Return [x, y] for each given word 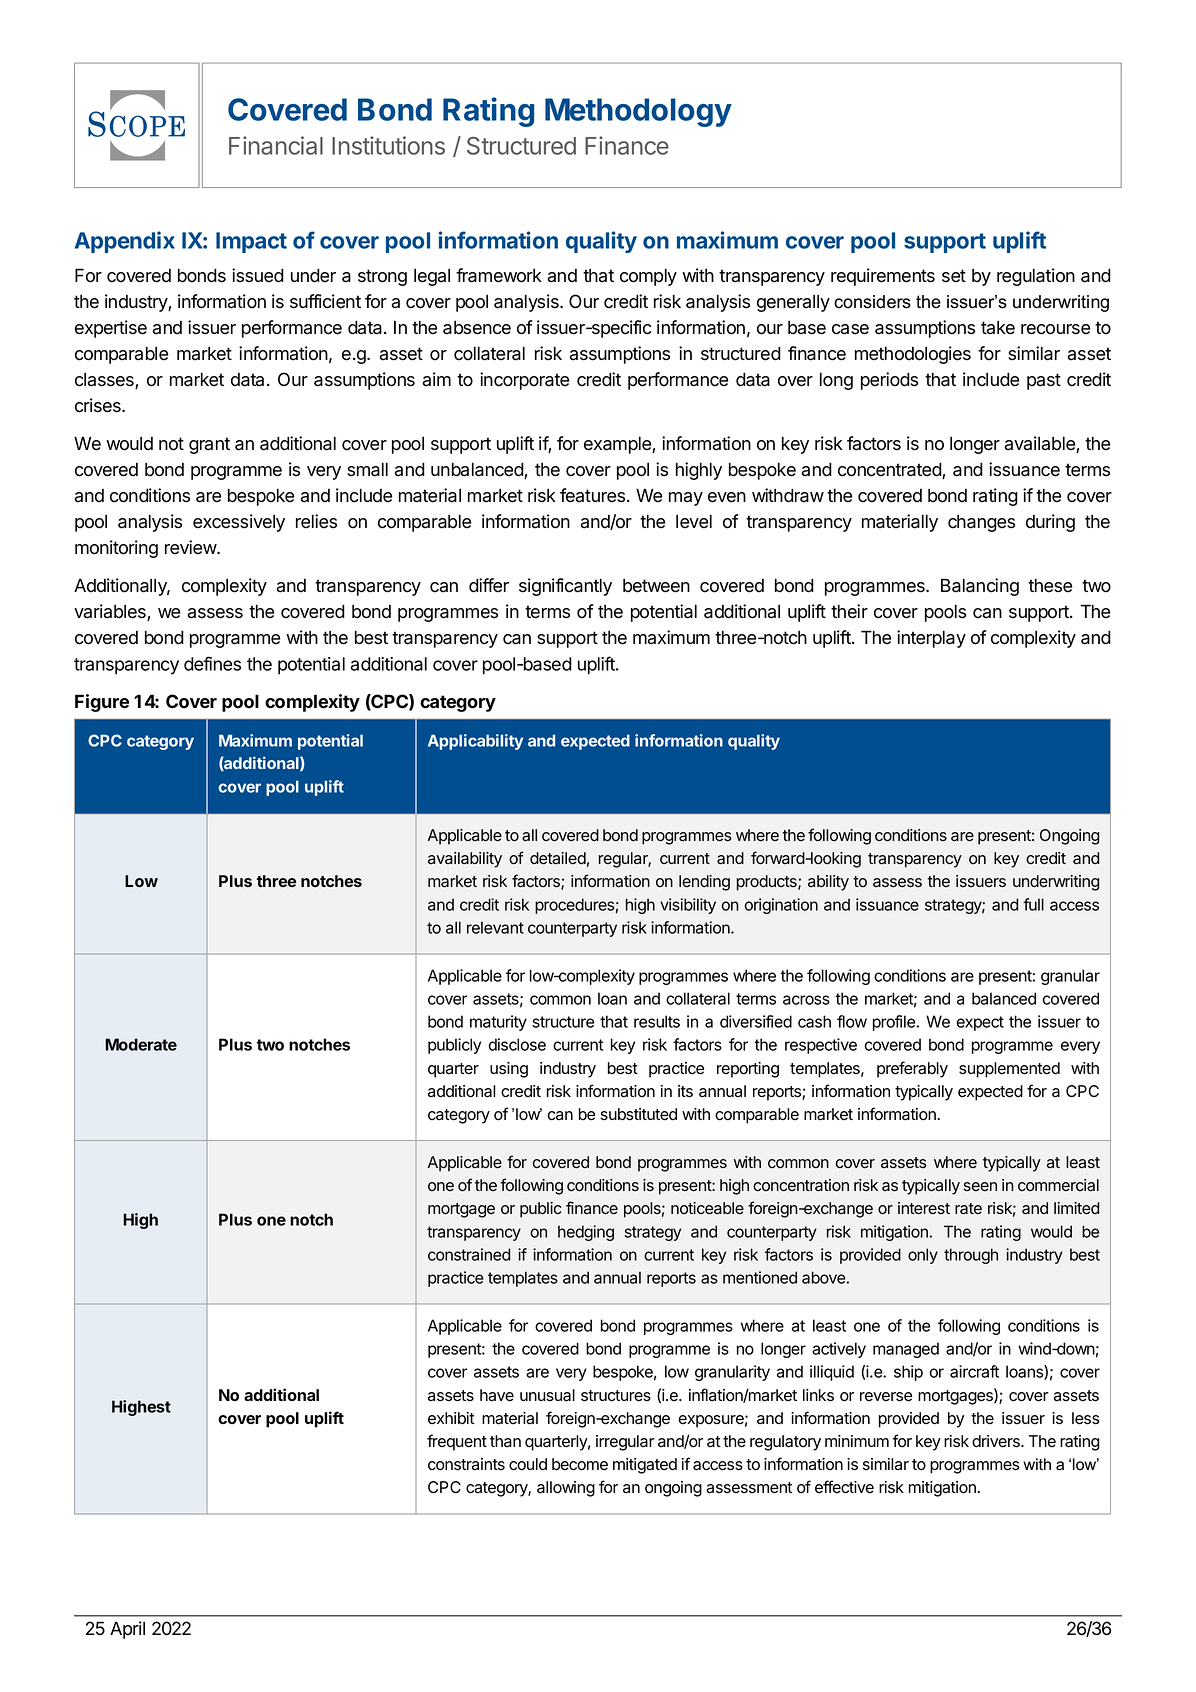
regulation [1036, 277]
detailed [558, 858]
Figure [102, 703]
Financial [276, 145]
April [127, 1630]
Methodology [638, 112]
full [1033, 904]
